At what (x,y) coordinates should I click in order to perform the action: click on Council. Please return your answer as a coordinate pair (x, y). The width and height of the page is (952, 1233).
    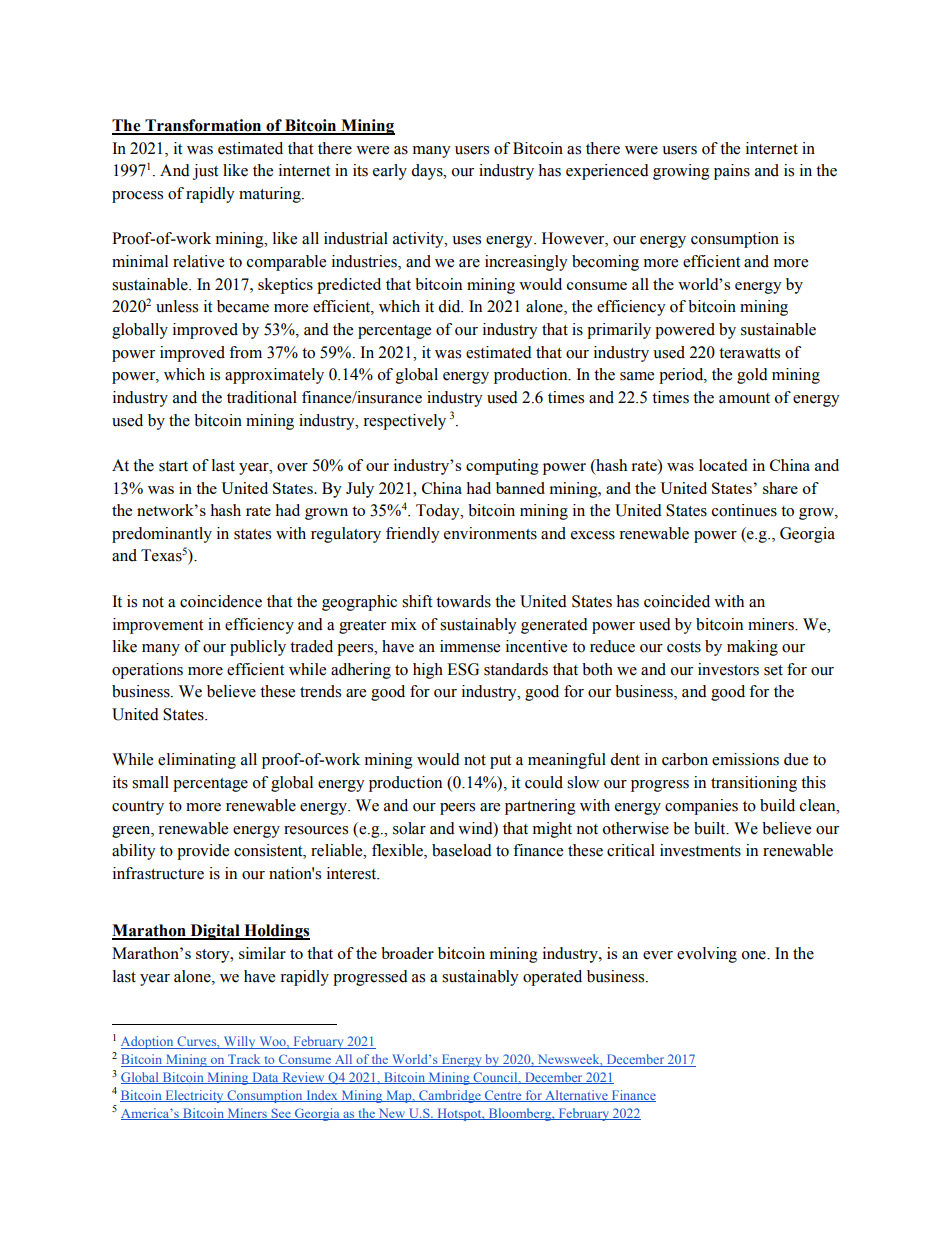
    Looking at the image, I should click on (495, 1078).
